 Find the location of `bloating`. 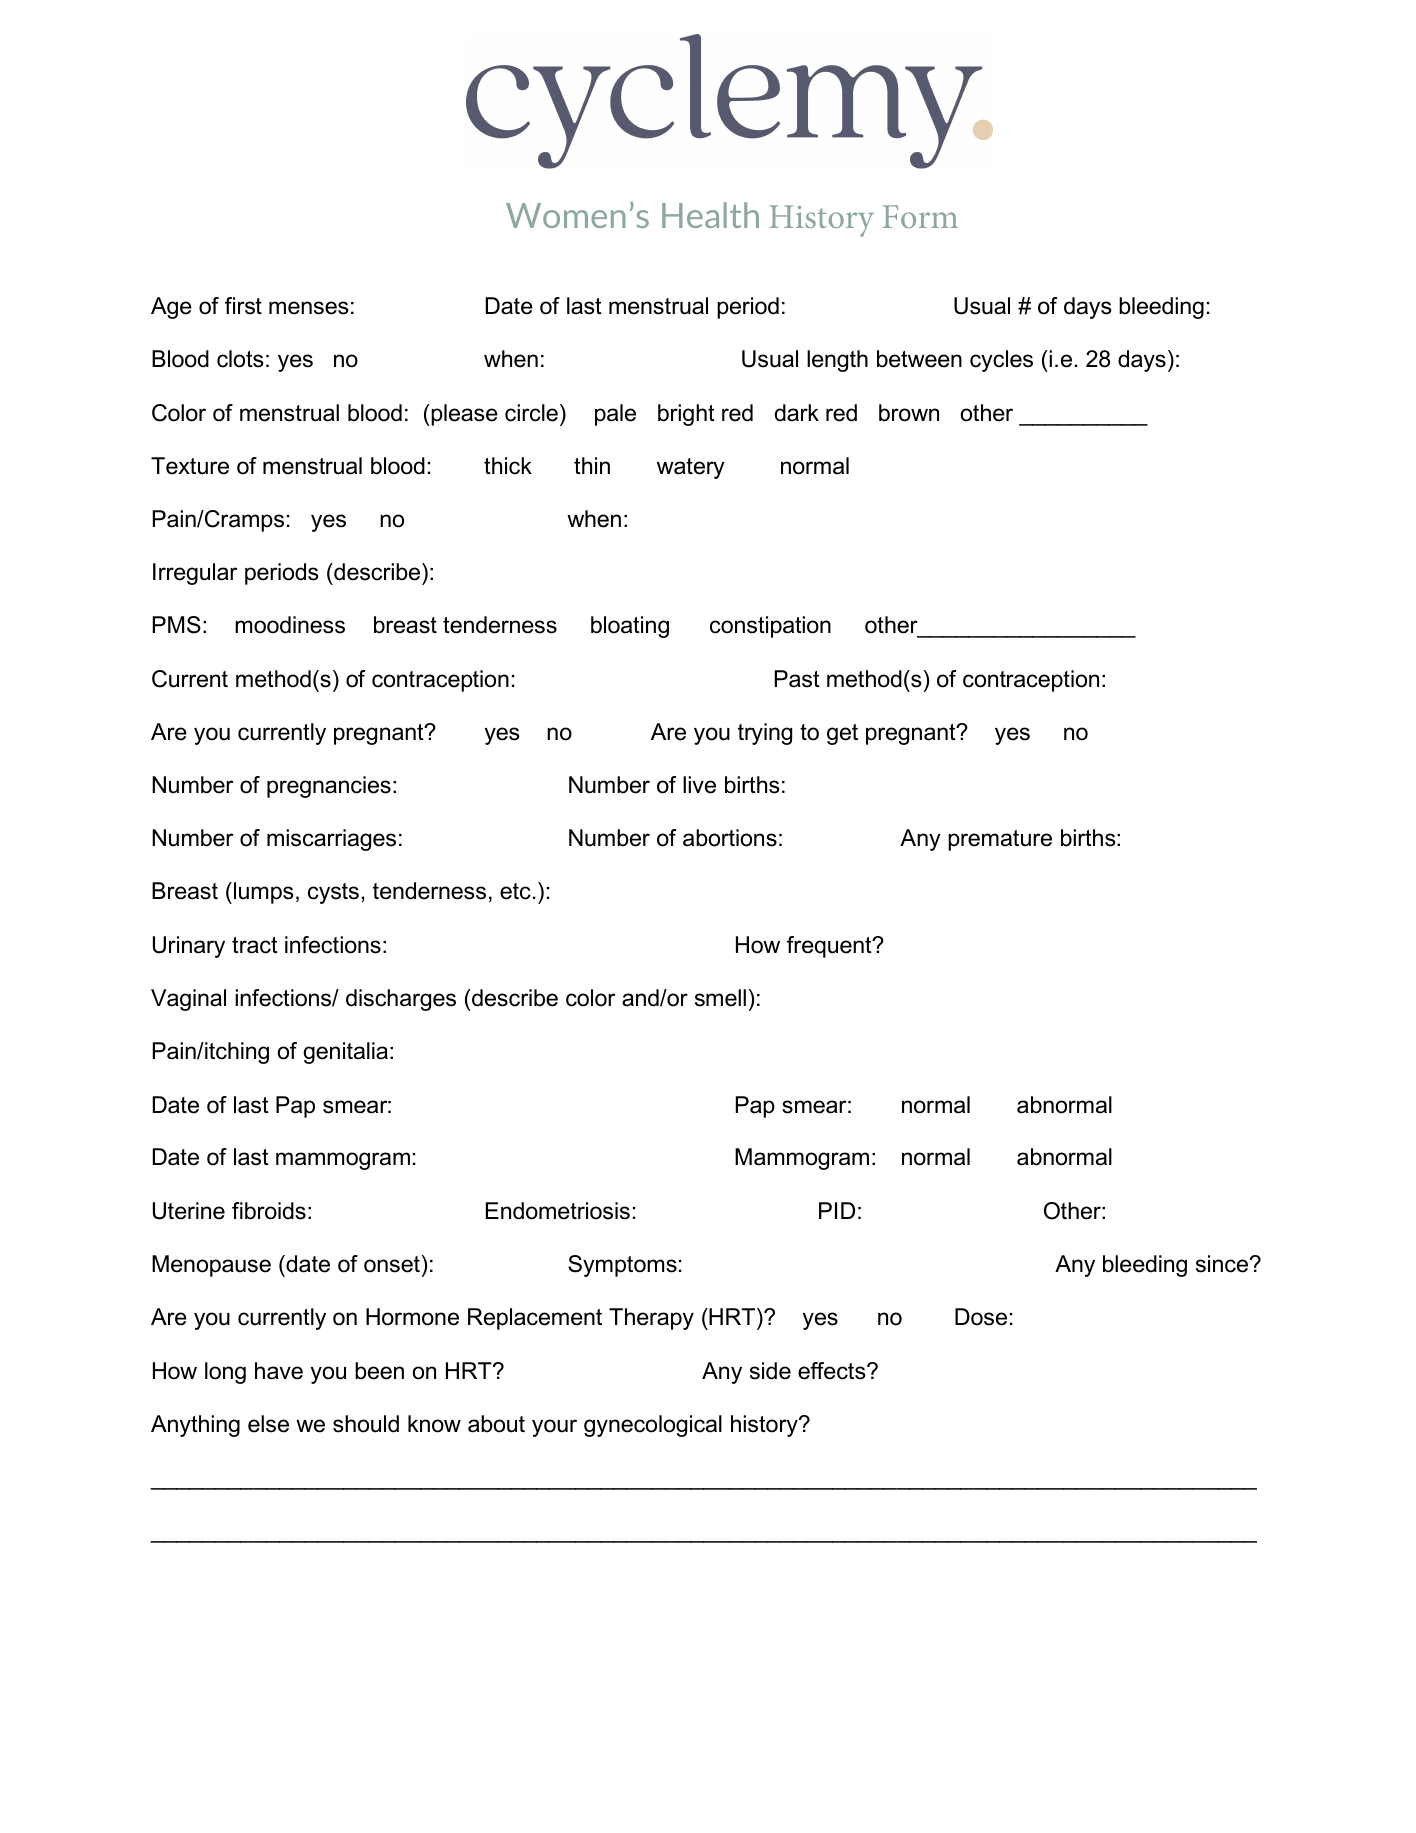

bloating is located at coordinates (630, 627).
